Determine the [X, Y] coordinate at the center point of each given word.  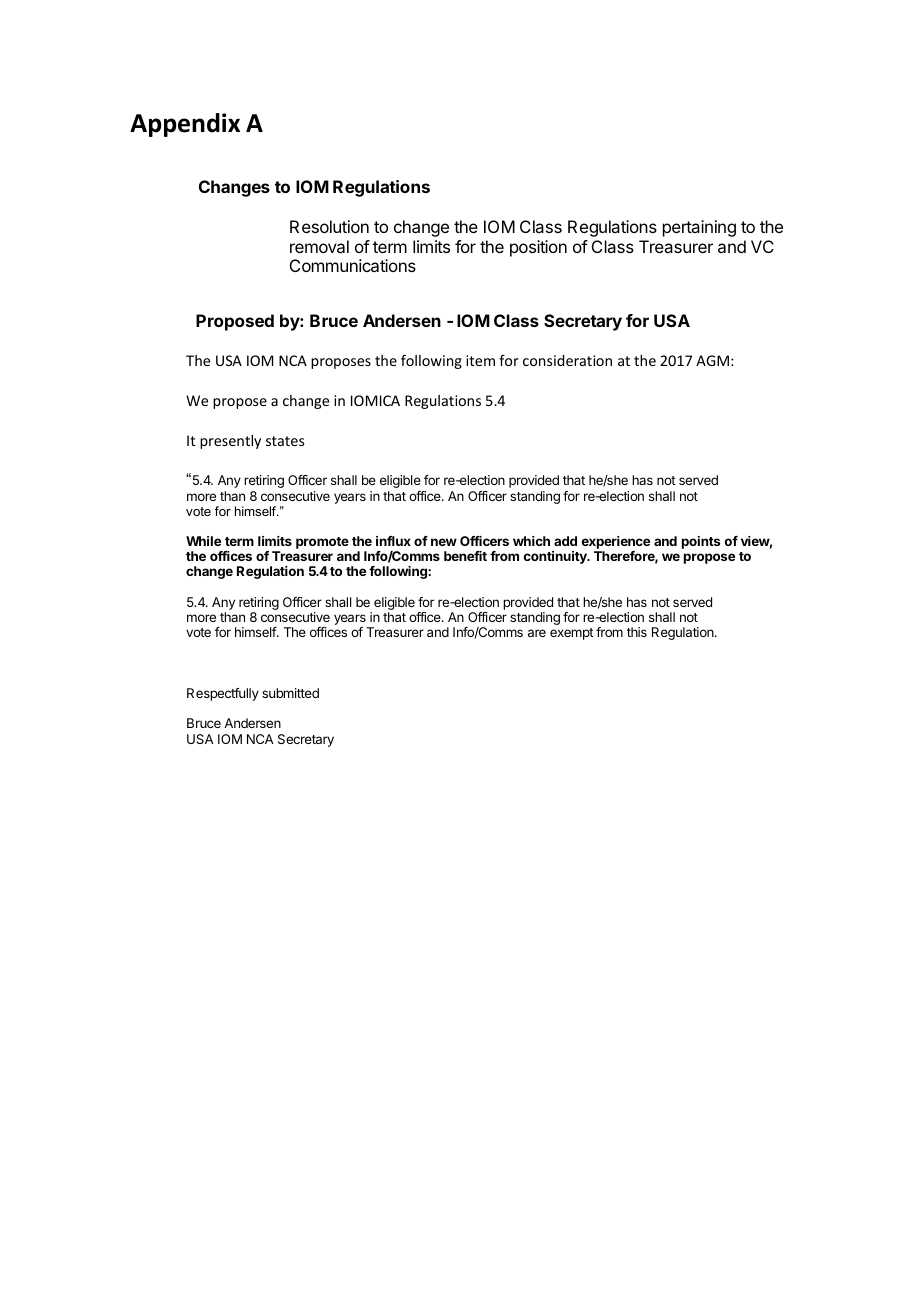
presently [230, 442]
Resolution [329, 226]
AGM [712, 360]
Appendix [185, 125]
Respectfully [223, 694]
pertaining [699, 228]
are [537, 633]
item [480, 360]
